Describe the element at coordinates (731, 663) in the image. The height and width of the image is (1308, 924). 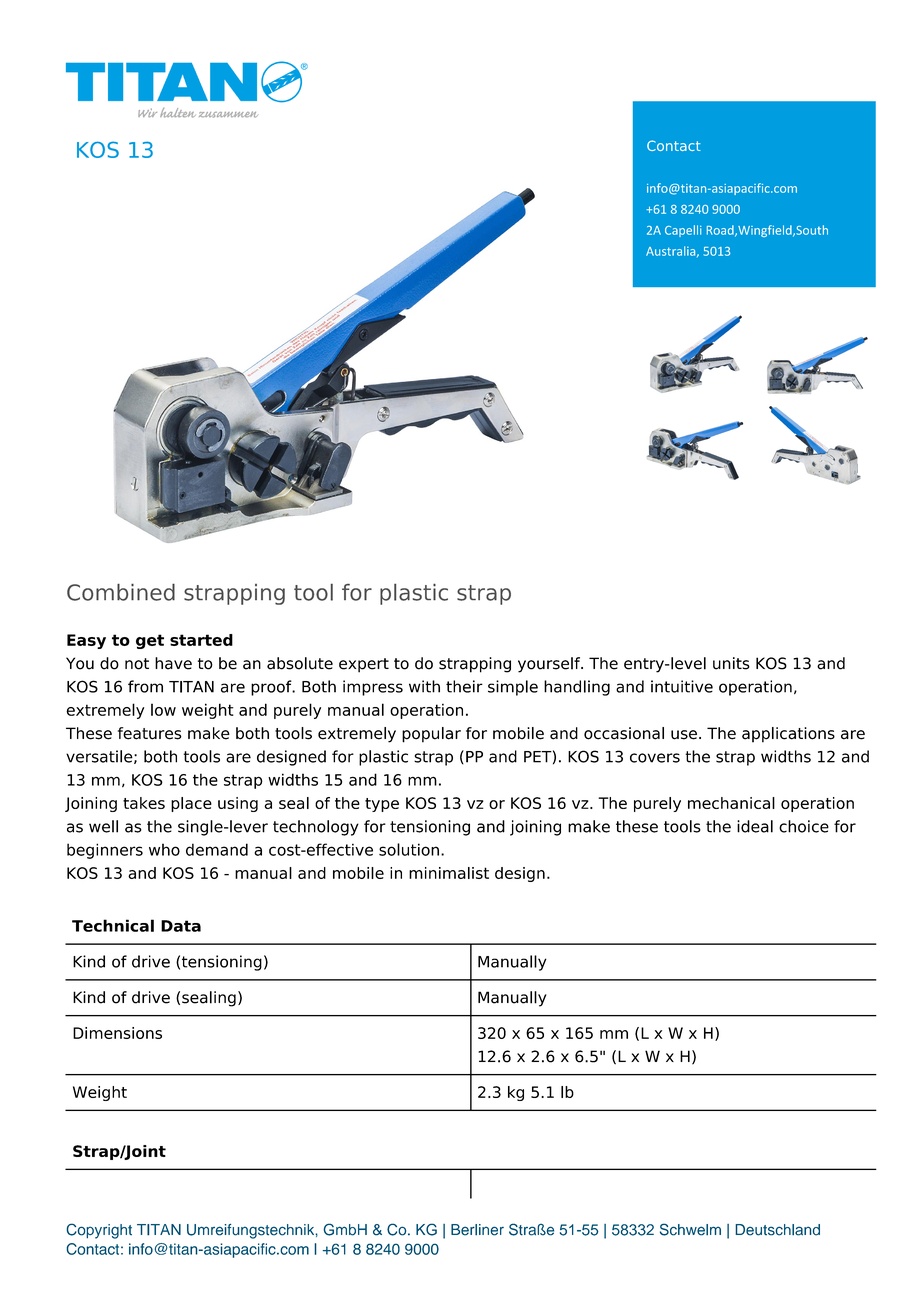
I see `units` at that location.
